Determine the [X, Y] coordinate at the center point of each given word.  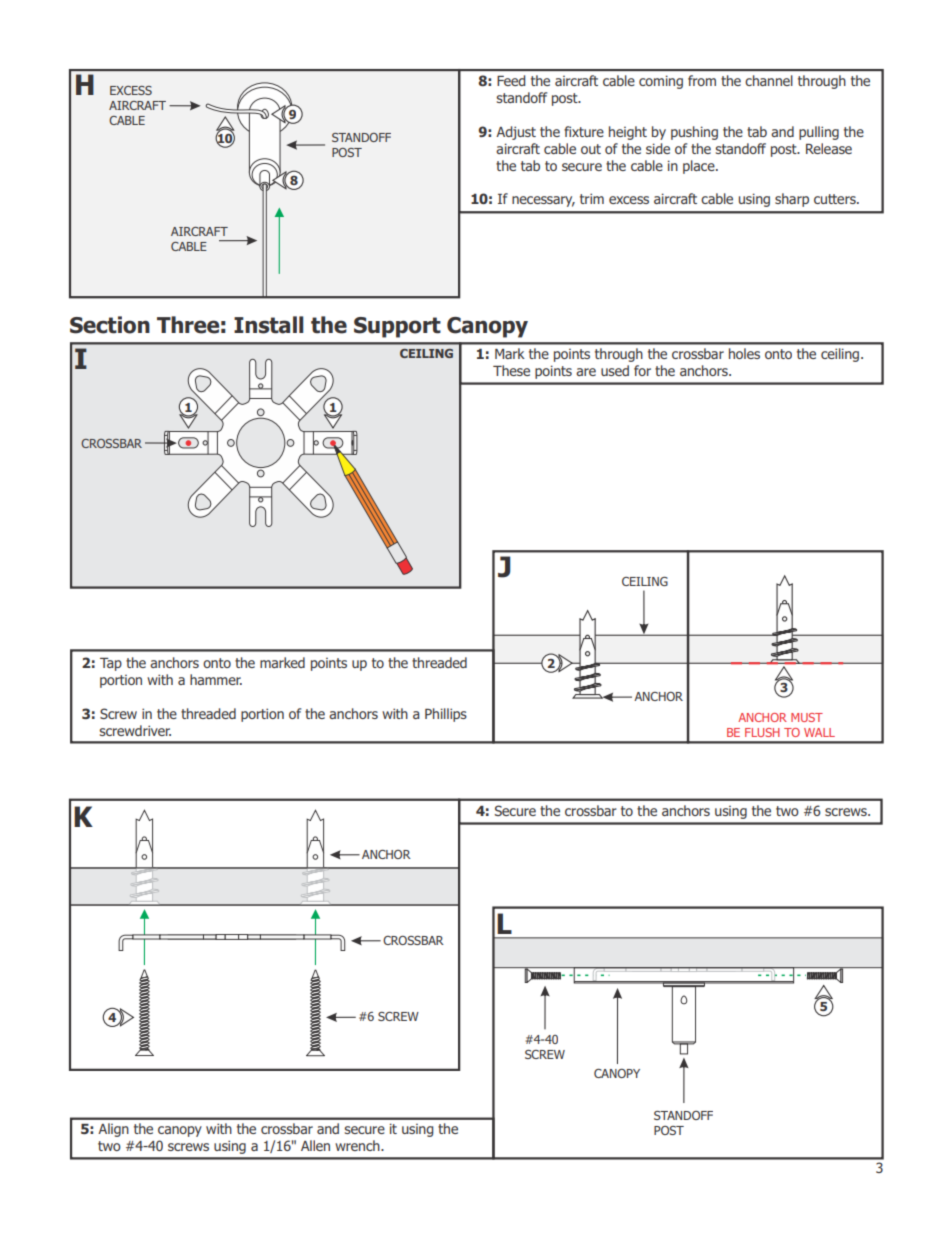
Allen [315, 1145]
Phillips [446, 715]
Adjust [516, 133]
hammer [216, 679]
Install [268, 325]
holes [744, 353]
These [511, 370]
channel [769, 80]
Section [110, 325]
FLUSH [762, 732]
